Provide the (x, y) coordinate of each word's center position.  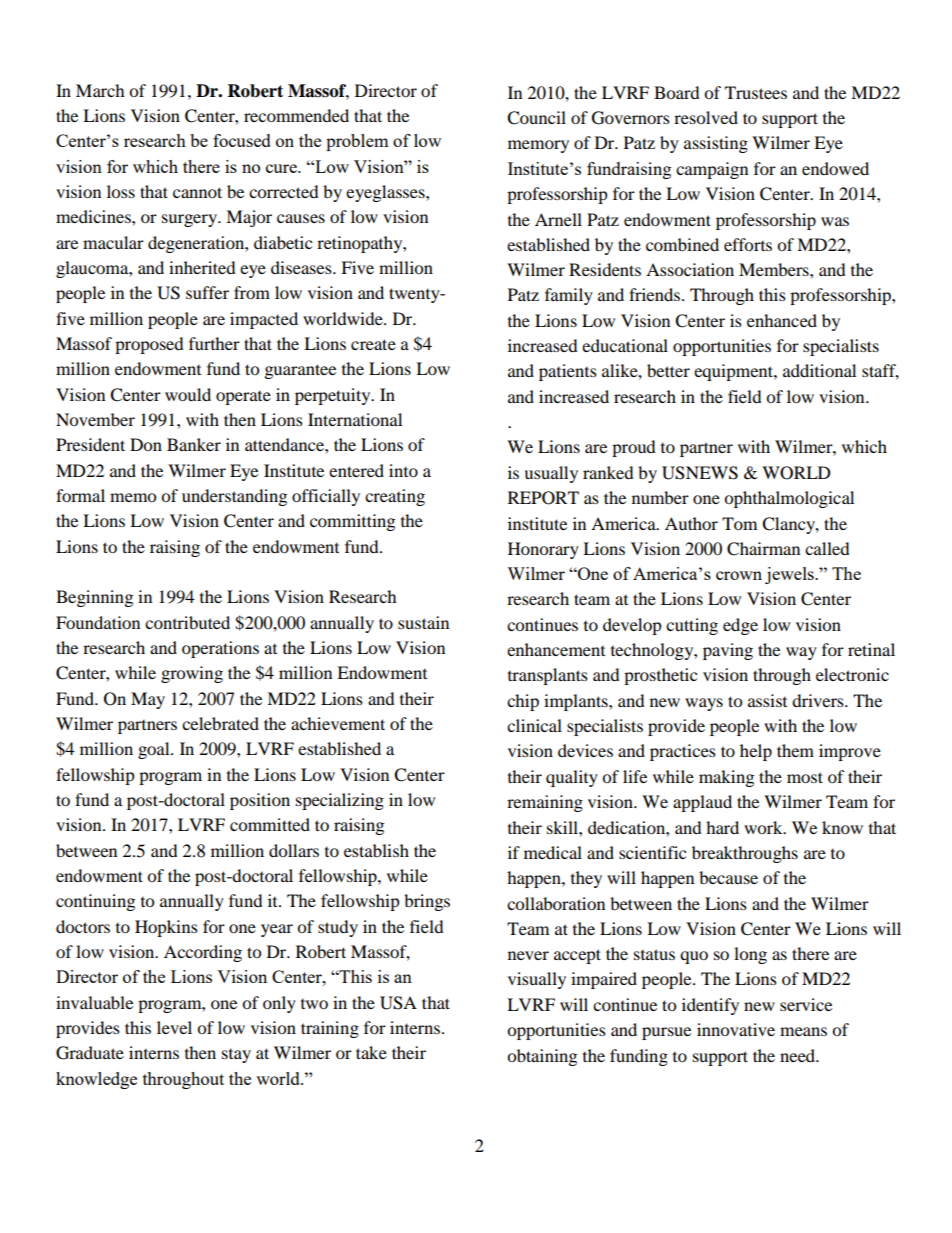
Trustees (756, 92)
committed (270, 824)
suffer (207, 292)
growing (192, 674)
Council (536, 118)
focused (242, 140)
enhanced (782, 320)
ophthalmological (789, 499)
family (569, 296)
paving (728, 651)
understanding (234, 497)
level (174, 1027)
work (764, 827)
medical (553, 852)
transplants (548, 676)
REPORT (543, 498)
